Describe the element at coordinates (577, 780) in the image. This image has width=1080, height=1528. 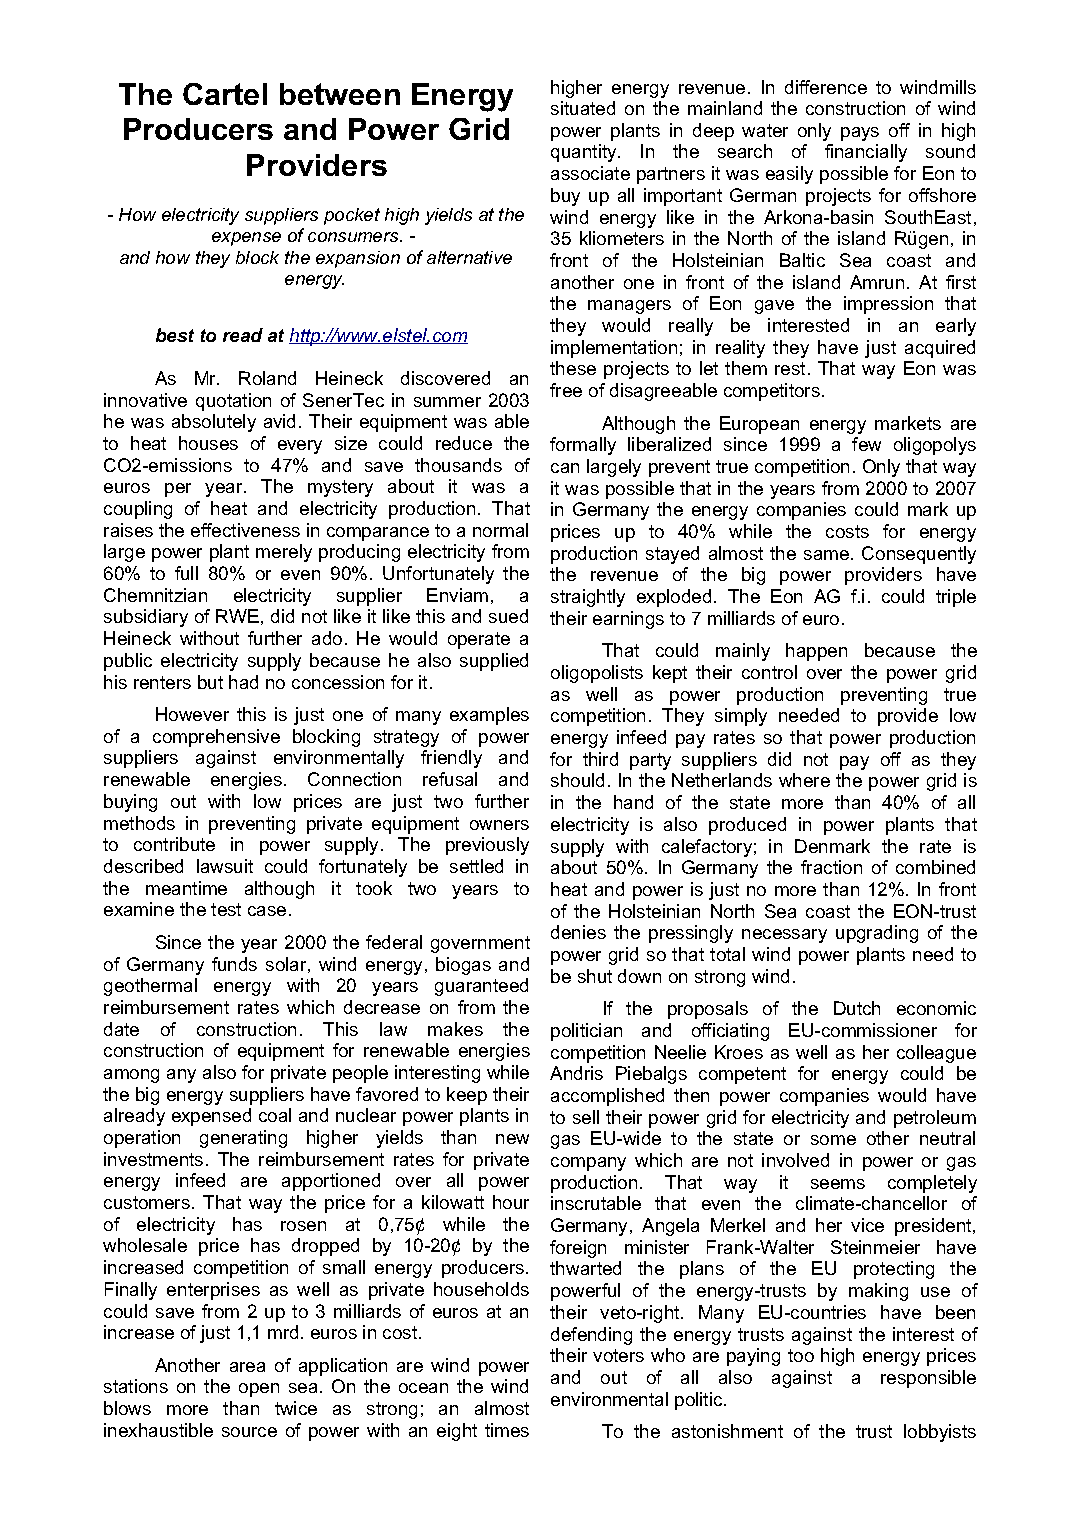
I see `should` at that location.
